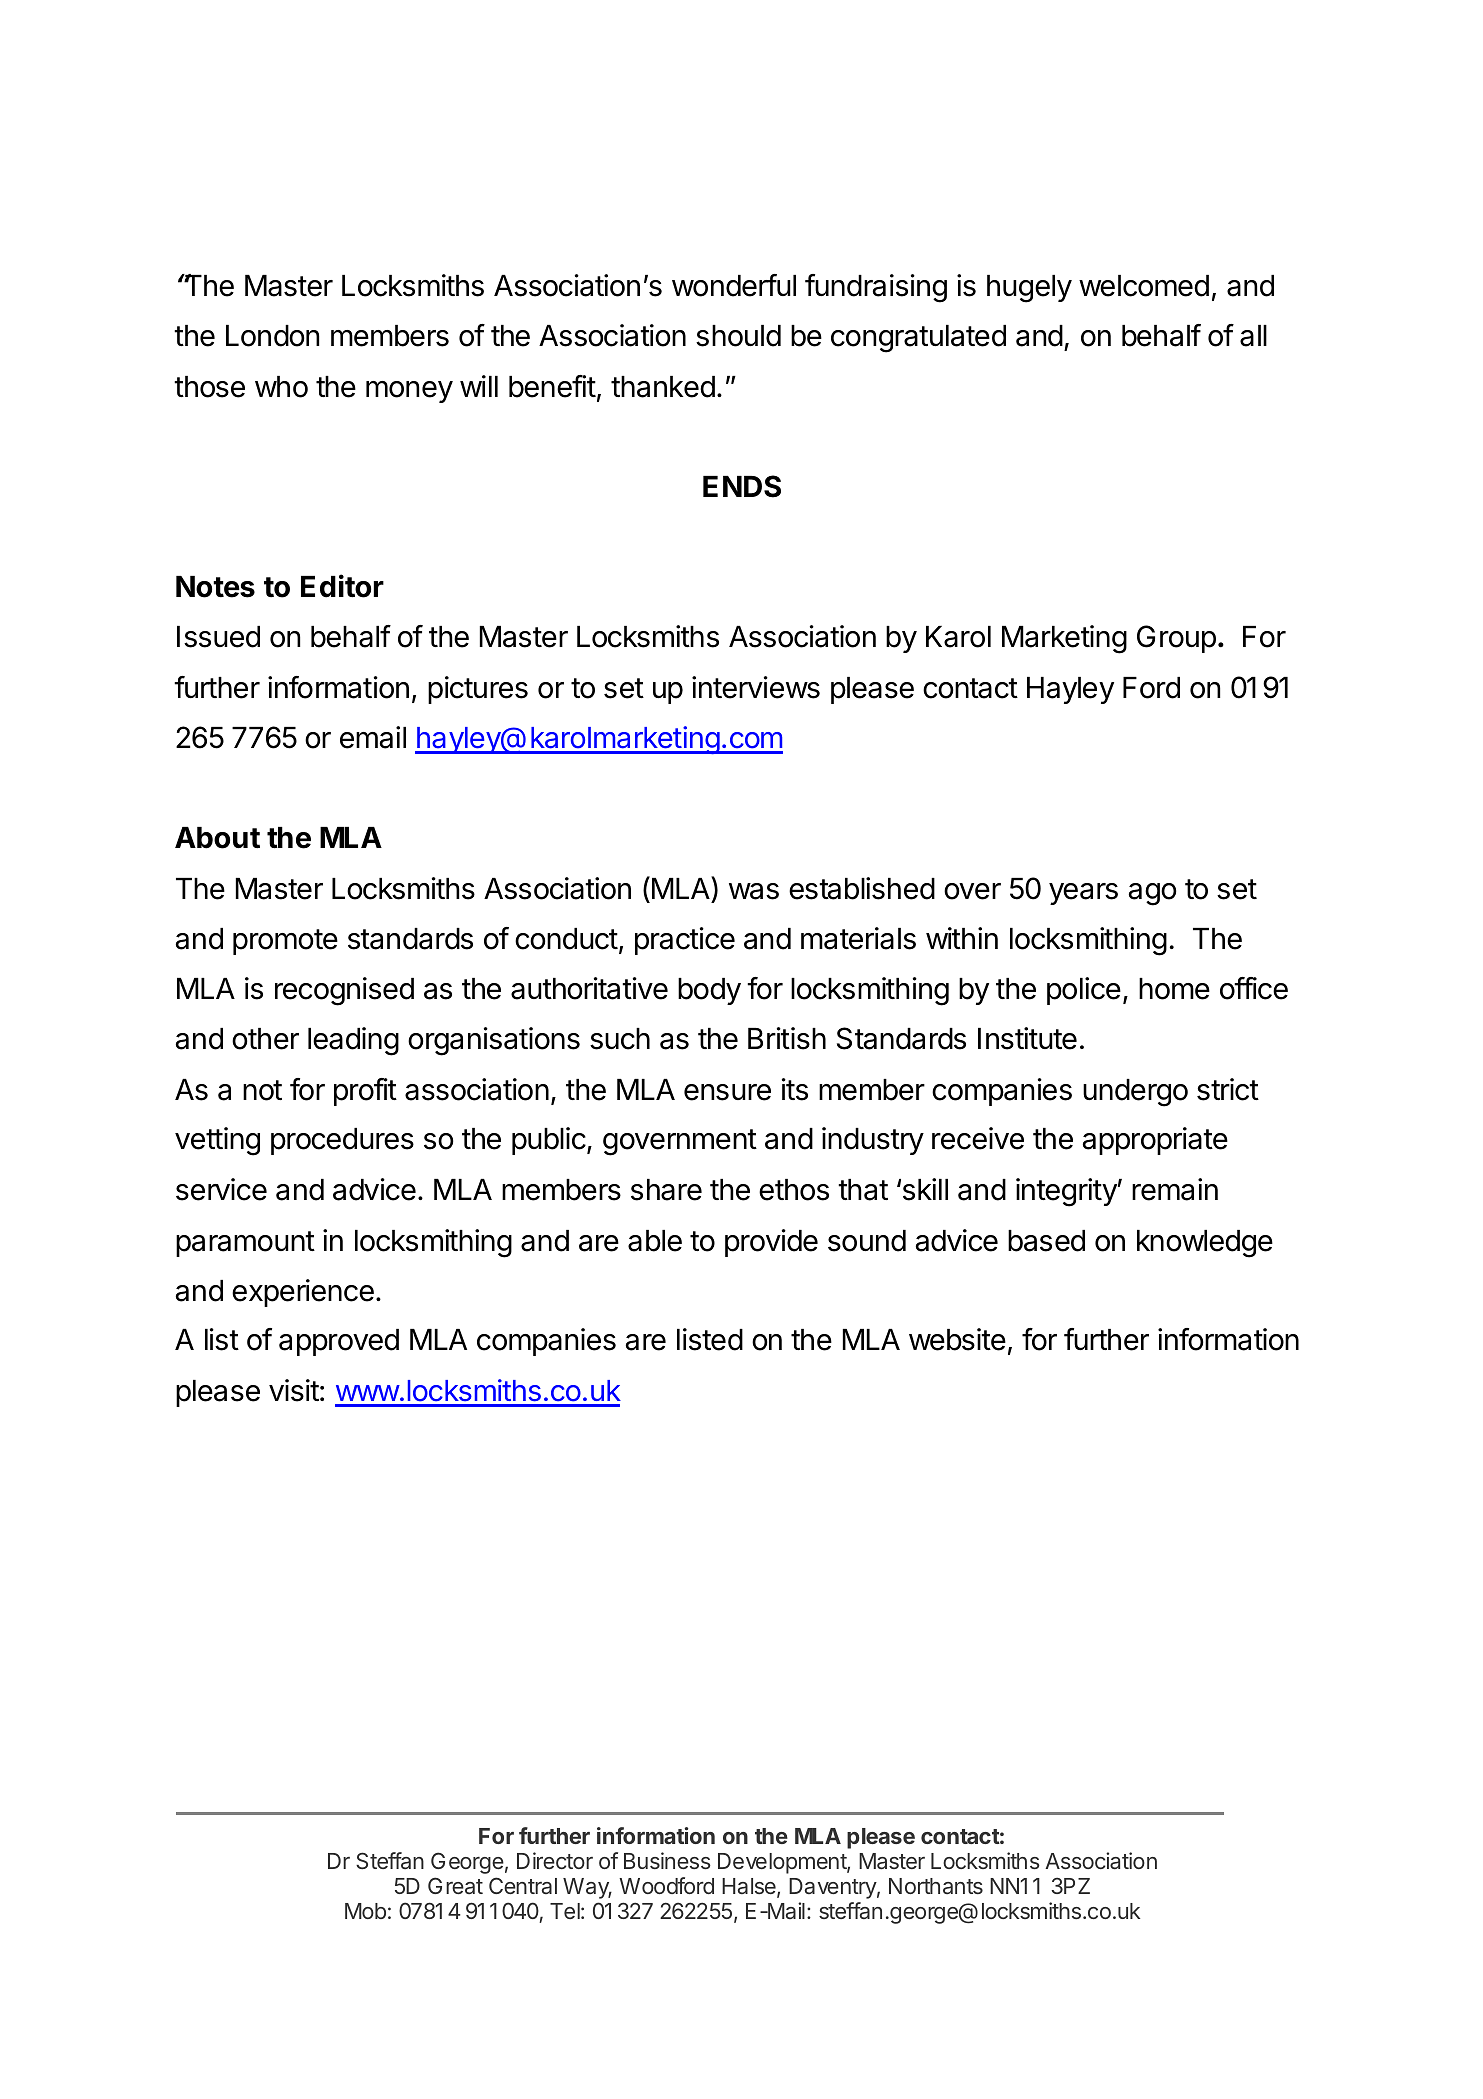  What do you see at coordinates (738, 336) in the image?
I see `should` at bounding box center [738, 336].
